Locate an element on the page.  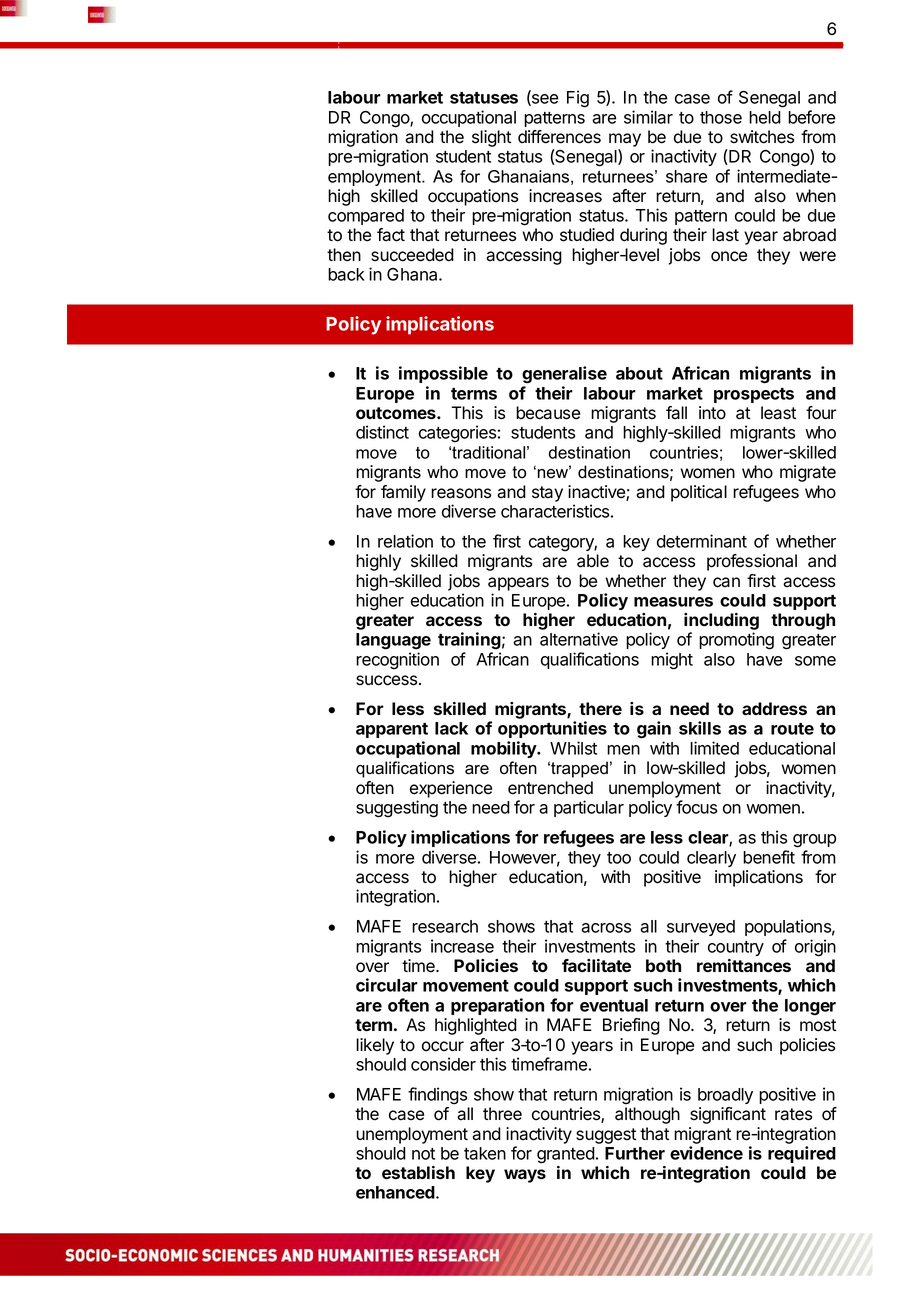
compared is located at coordinates (366, 217).
